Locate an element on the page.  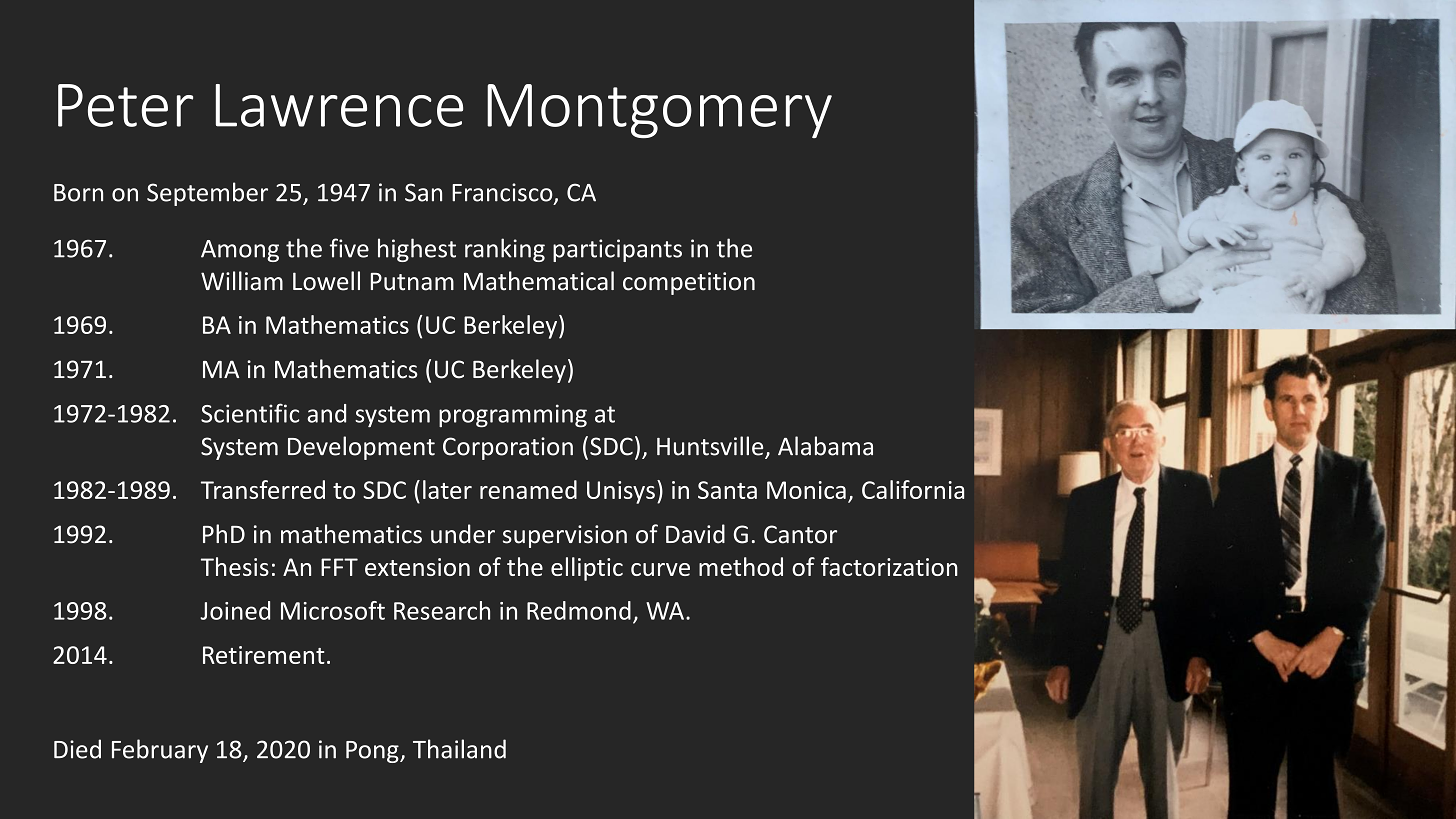
February is located at coordinates (160, 751).
